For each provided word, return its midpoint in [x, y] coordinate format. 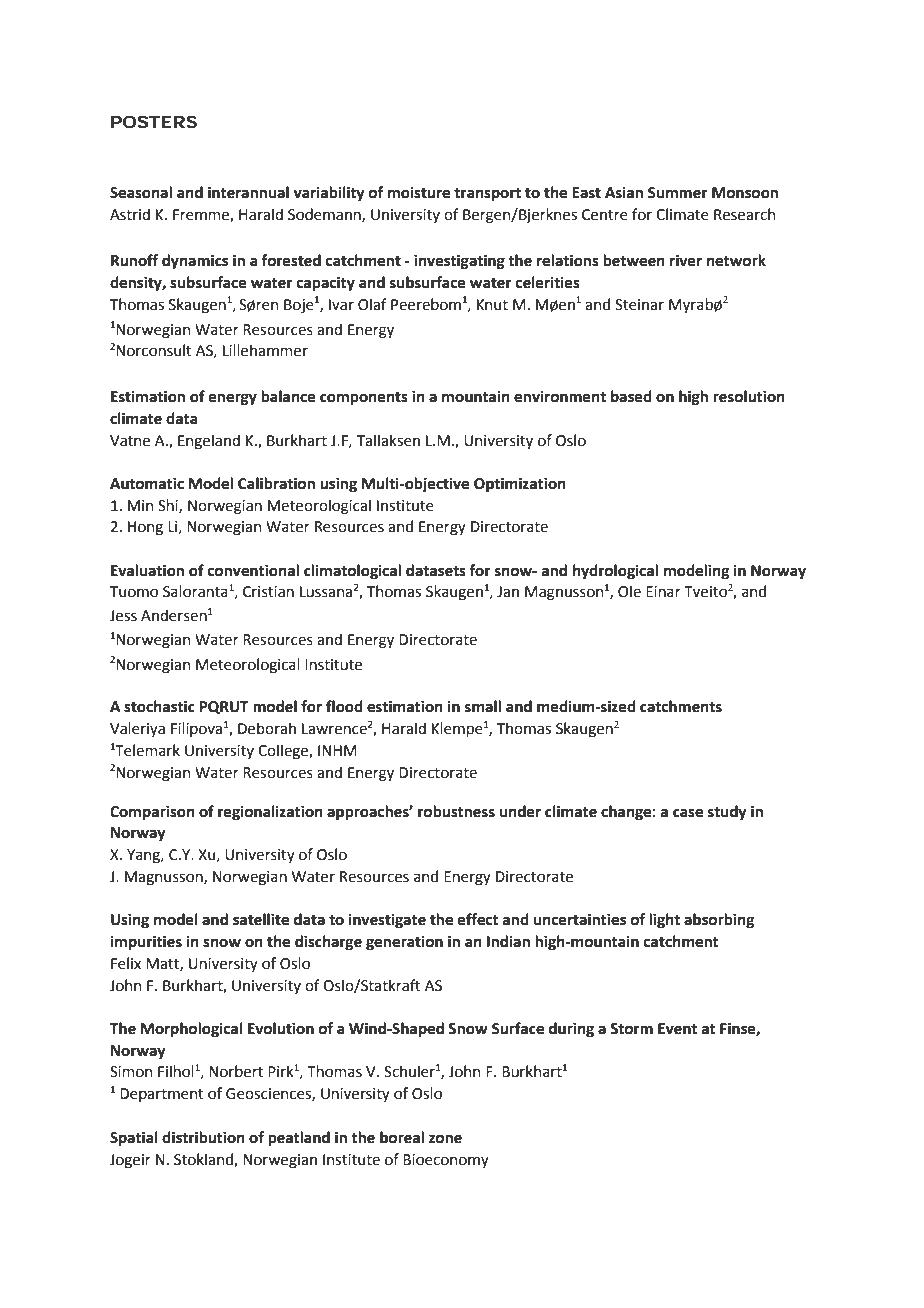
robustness [456, 811]
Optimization [520, 485]
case [688, 813]
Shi [169, 506]
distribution [203, 1137]
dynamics [195, 262]
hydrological [615, 572]
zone [445, 1139]
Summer [678, 193]
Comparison [152, 813]
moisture [419, 193]
